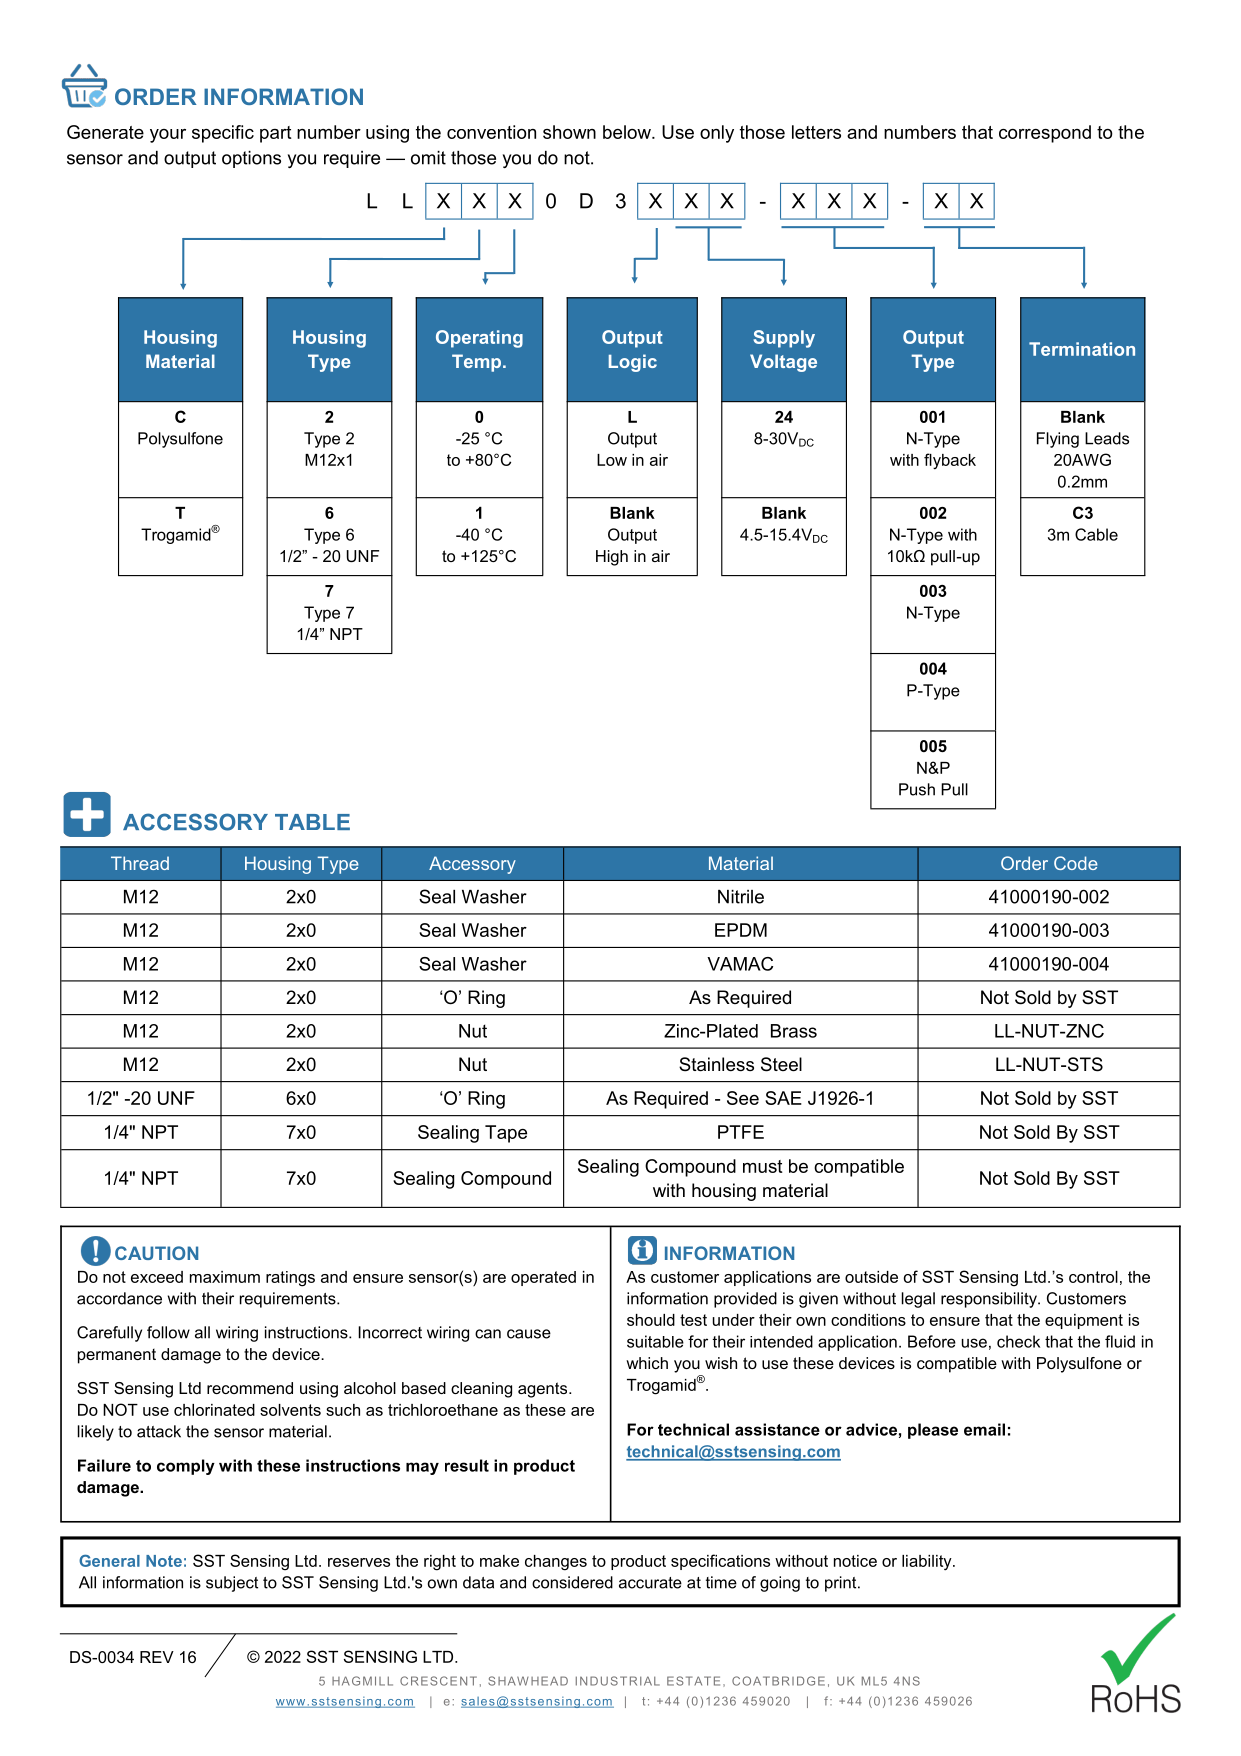 The image size is (1241, 1756). Describe the element at coordinates (251, 159) in the page. I see `options` at that location.
